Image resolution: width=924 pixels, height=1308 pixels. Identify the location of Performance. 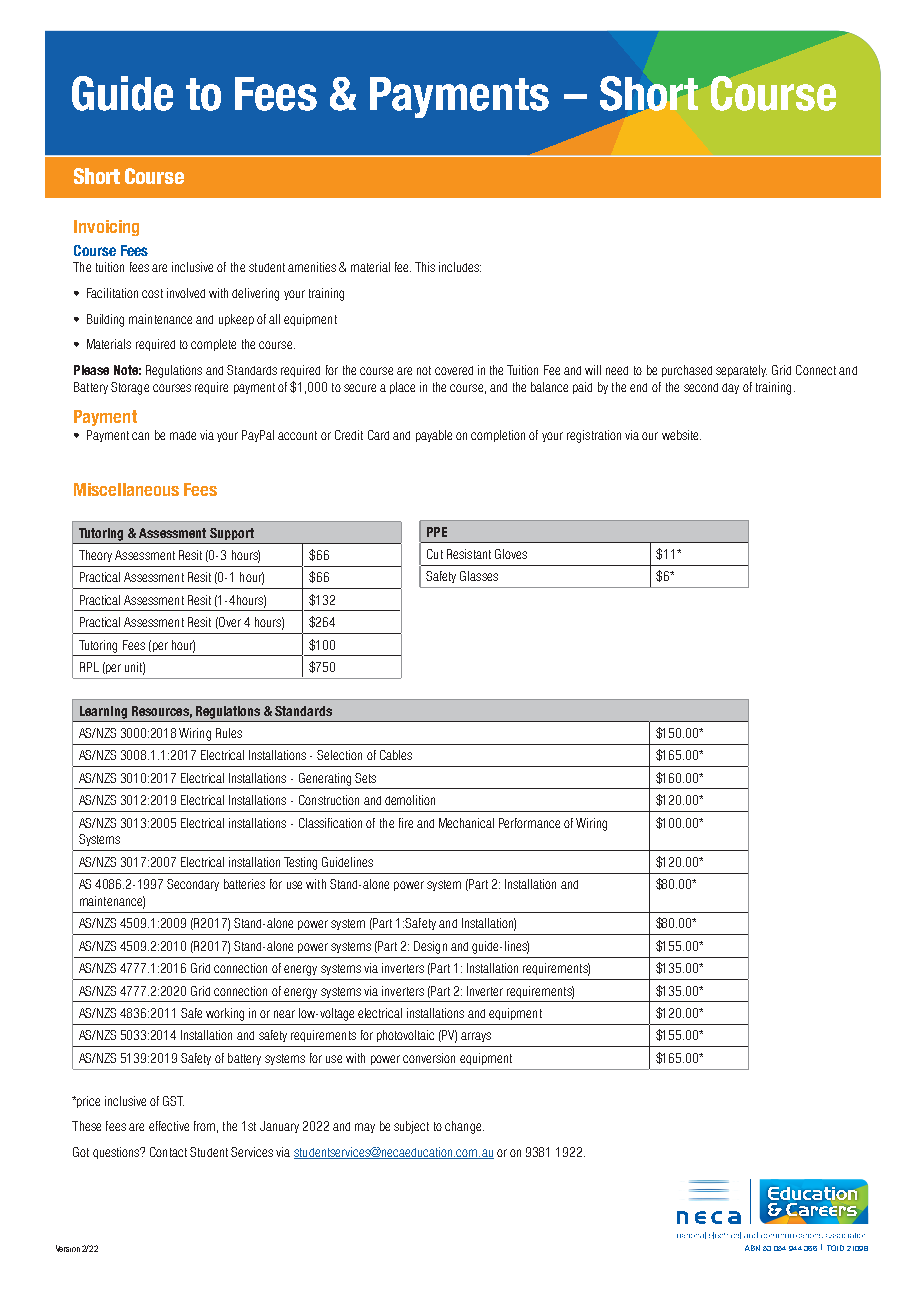
(529, 823).
